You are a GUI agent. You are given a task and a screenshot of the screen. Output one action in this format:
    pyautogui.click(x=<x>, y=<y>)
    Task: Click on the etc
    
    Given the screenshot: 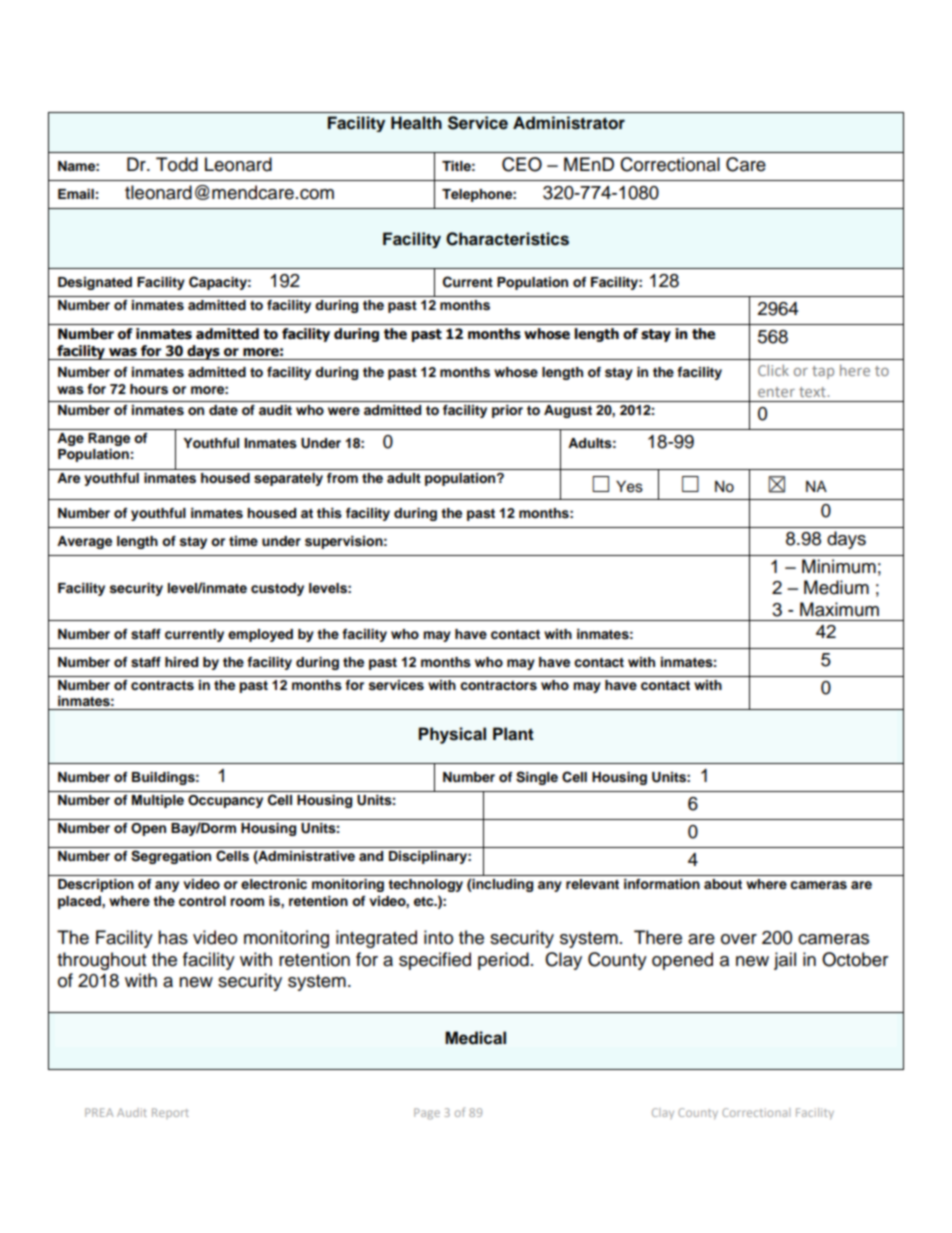 What is the action you would take?
    pyautogui.click(x=425, y=901)
